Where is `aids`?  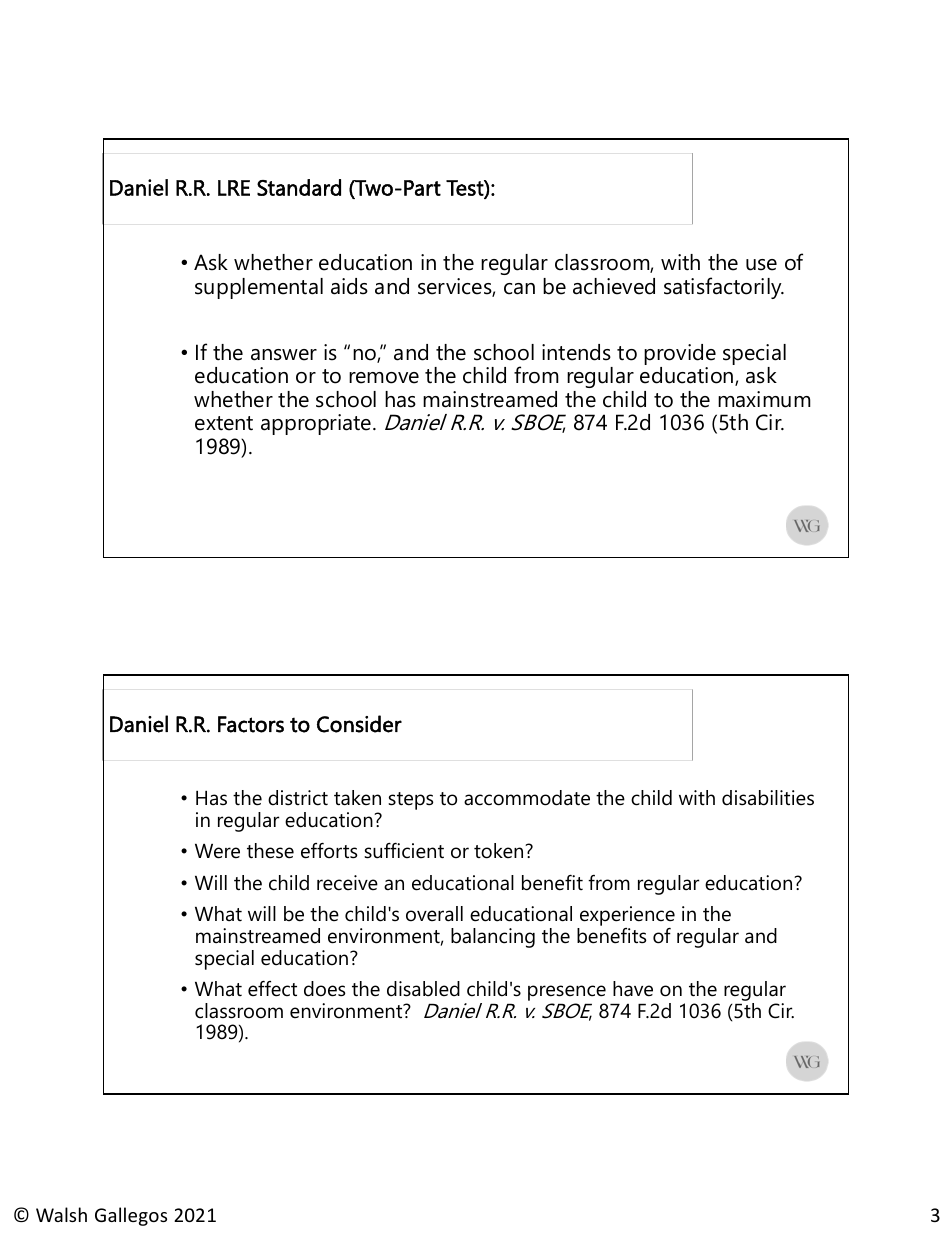
aids is located at coordinates (349, 286).
